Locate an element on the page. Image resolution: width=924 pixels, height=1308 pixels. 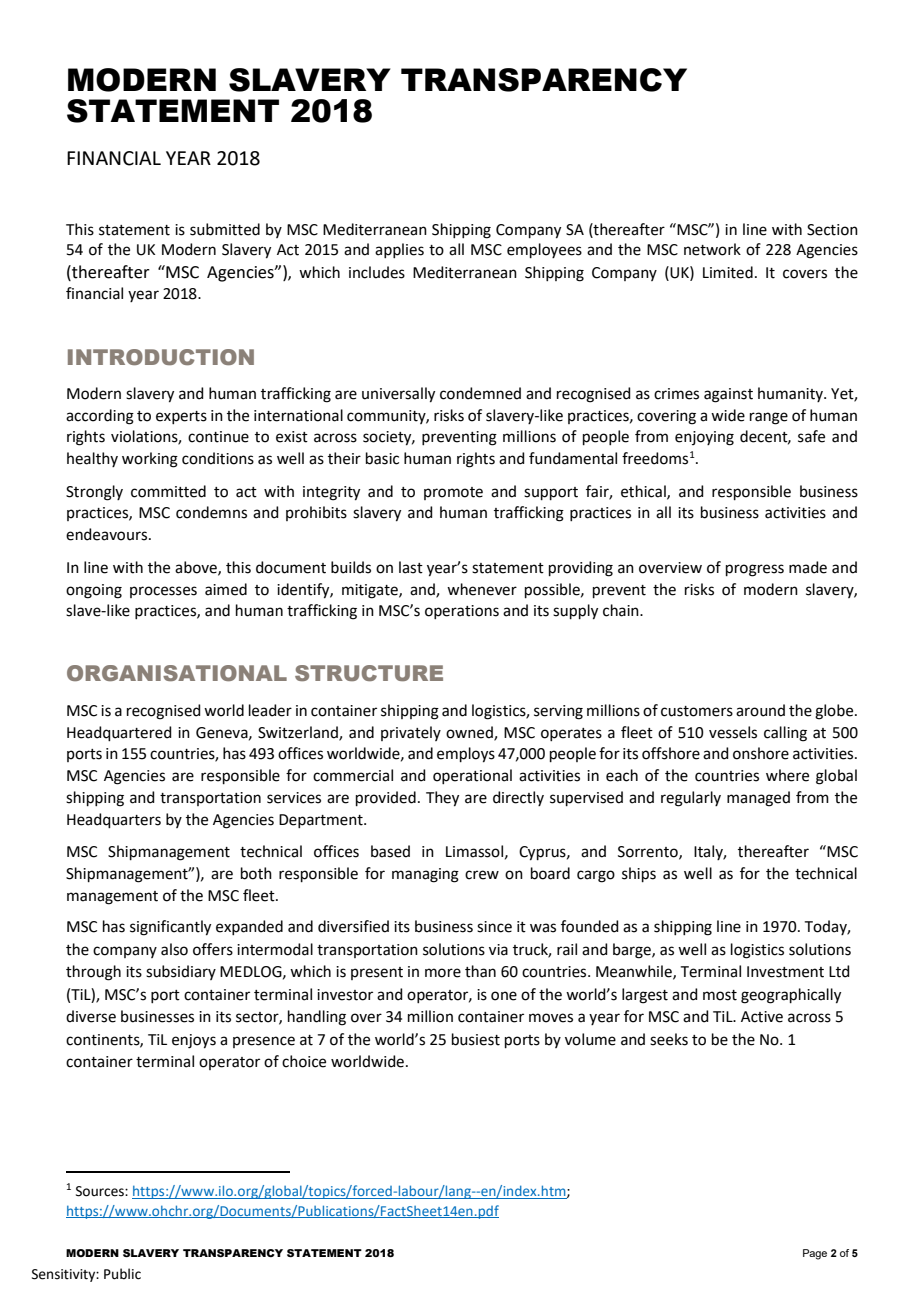
applies is located at coordinates (399, 250).
